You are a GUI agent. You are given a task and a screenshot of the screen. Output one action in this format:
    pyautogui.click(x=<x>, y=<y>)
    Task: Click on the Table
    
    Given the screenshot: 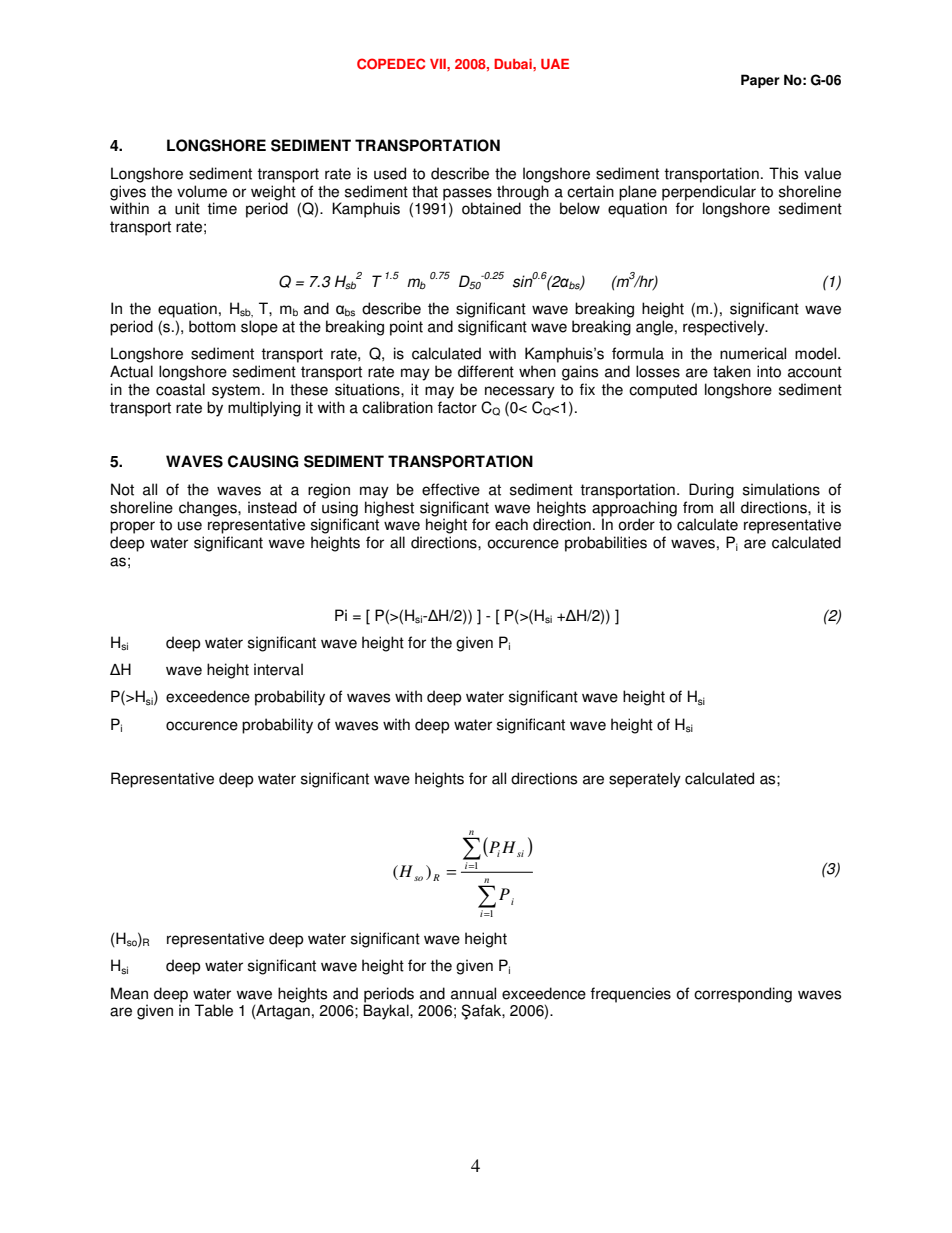 What is the action you would take?
    pyautogui.click(x=214, y=1010)
